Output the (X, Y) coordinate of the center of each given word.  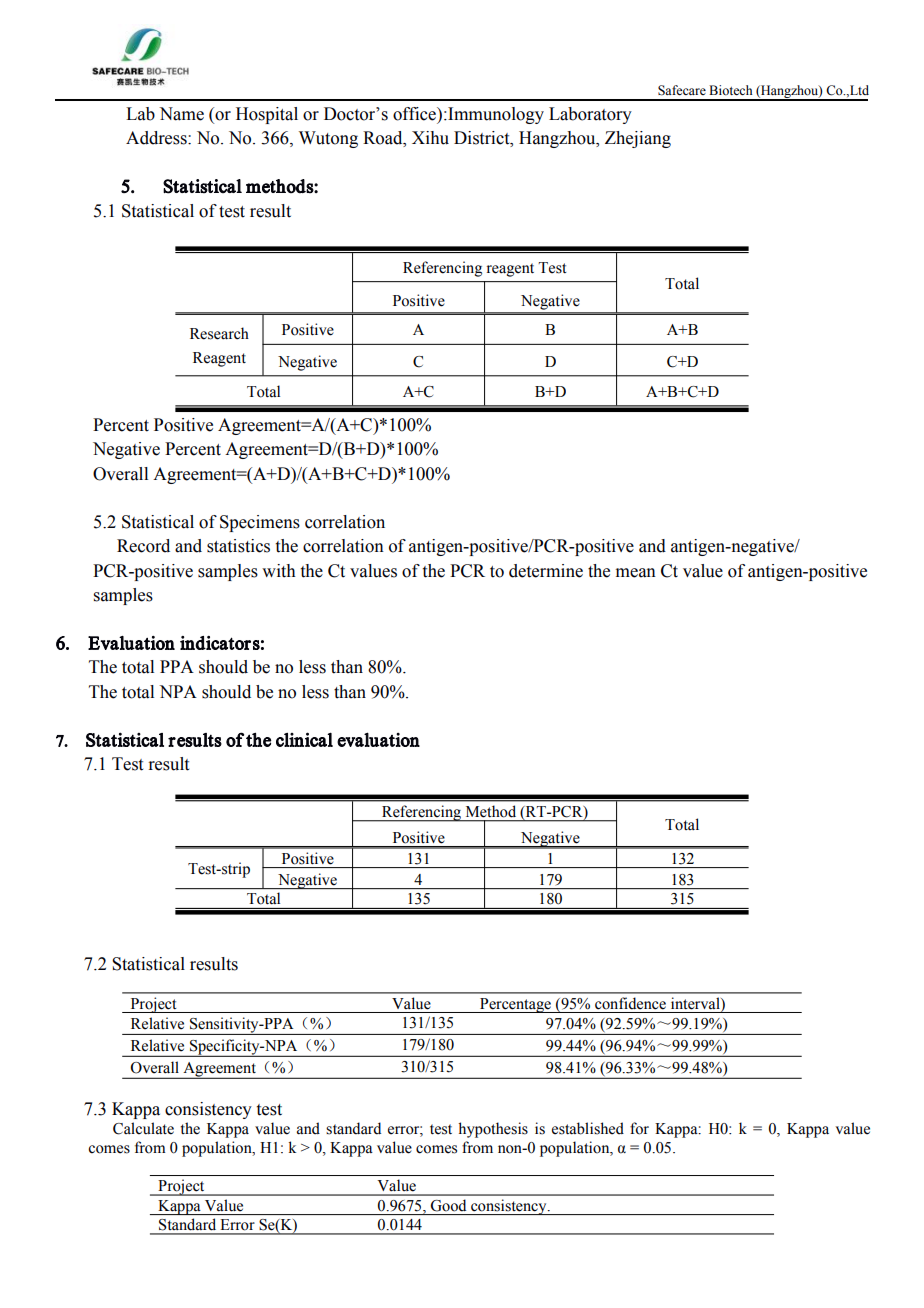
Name (181, 114)
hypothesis (493, 1130)
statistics (238, 546)
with (279, 571)
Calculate (143, 1128)
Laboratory (590, 115)
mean (636, 573)
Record (143, 546)
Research (219, 333)
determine (546, 571)
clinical (304, 739)
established (588, 1128)
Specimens (260, 523)
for (639, 1128)
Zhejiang (638, 139)
